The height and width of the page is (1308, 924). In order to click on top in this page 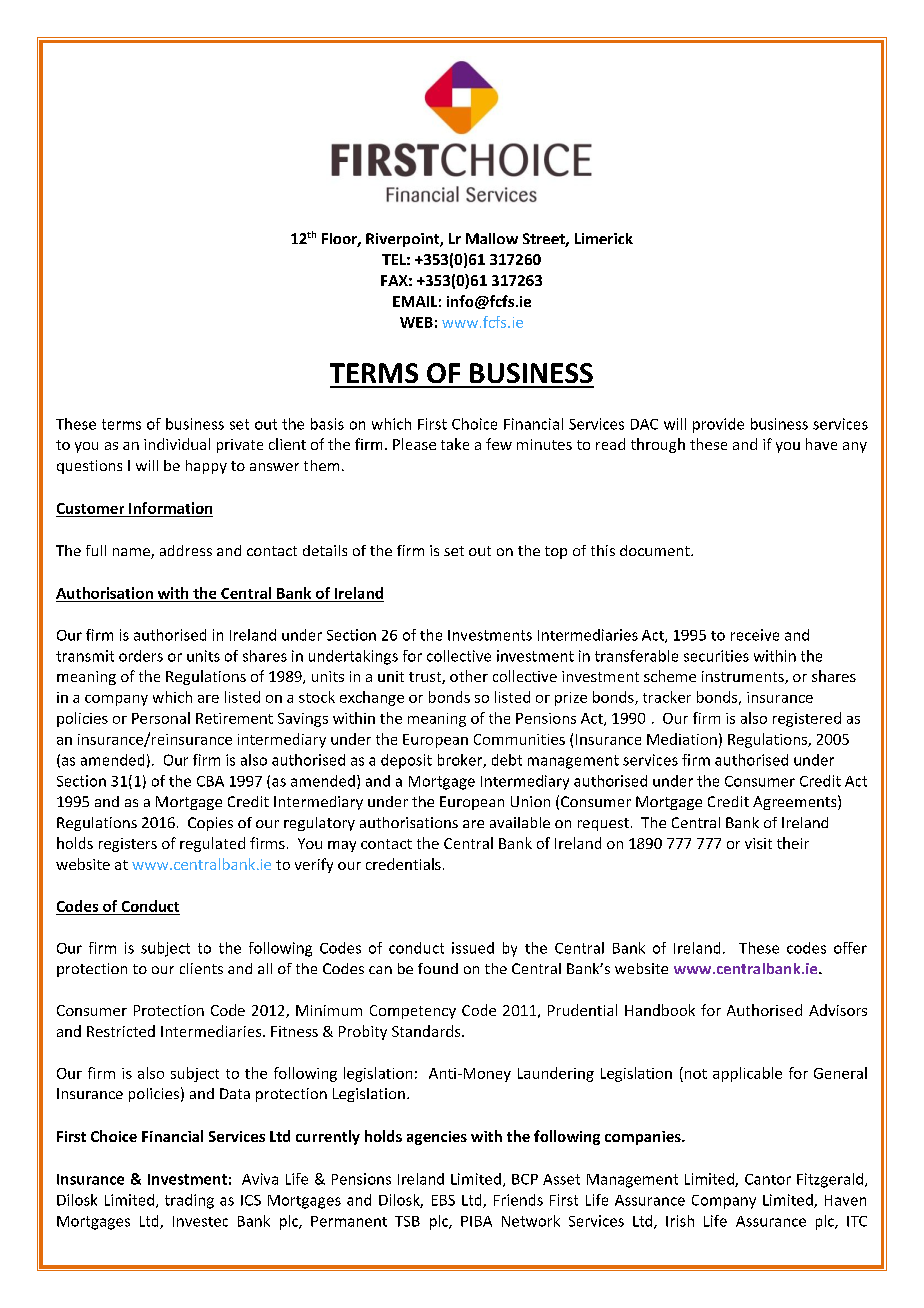, I will do `click(556, 552)`.
